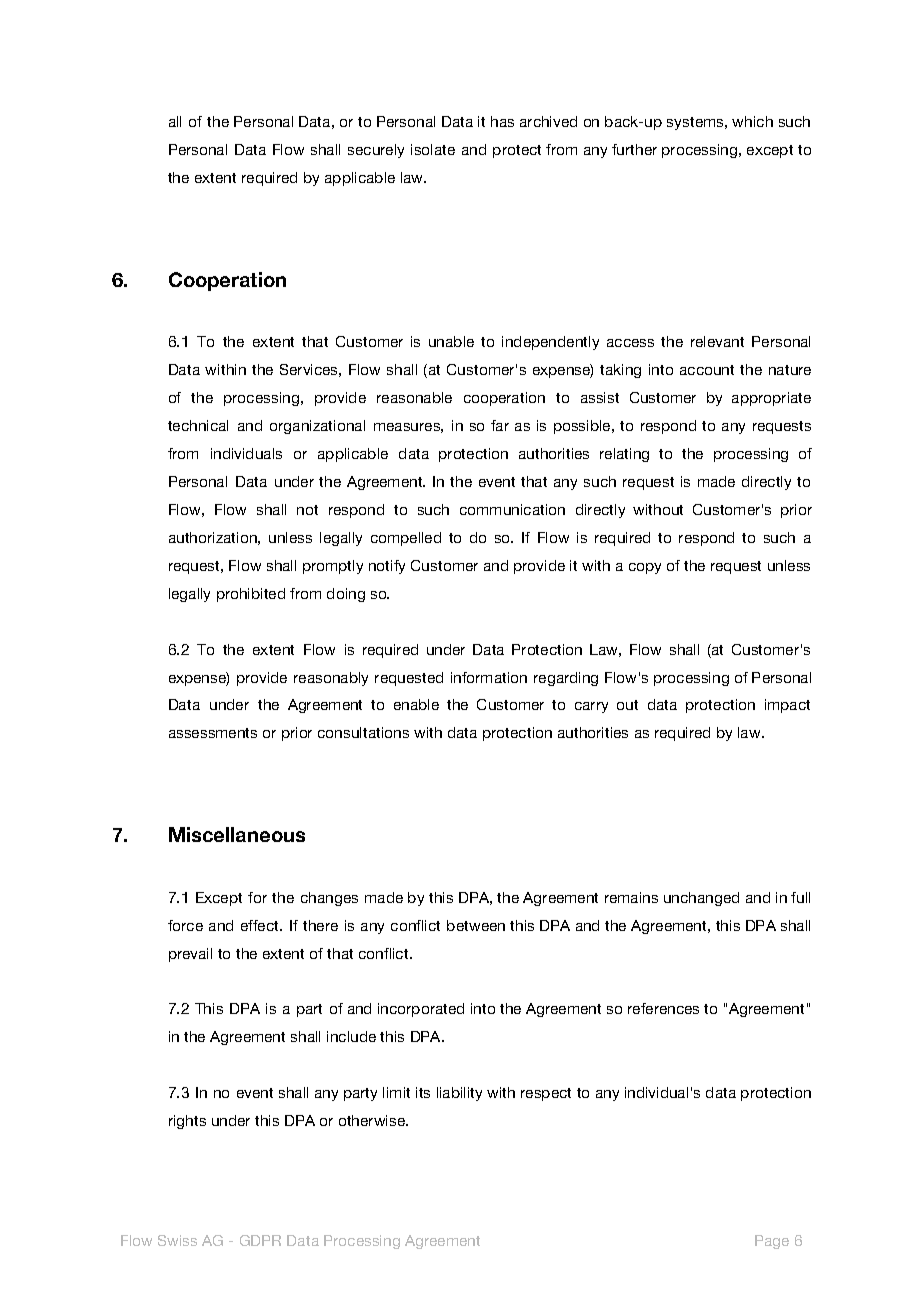  Describe the element at coordinates (502, 121) in the screenshot. I see `has` at that location.
